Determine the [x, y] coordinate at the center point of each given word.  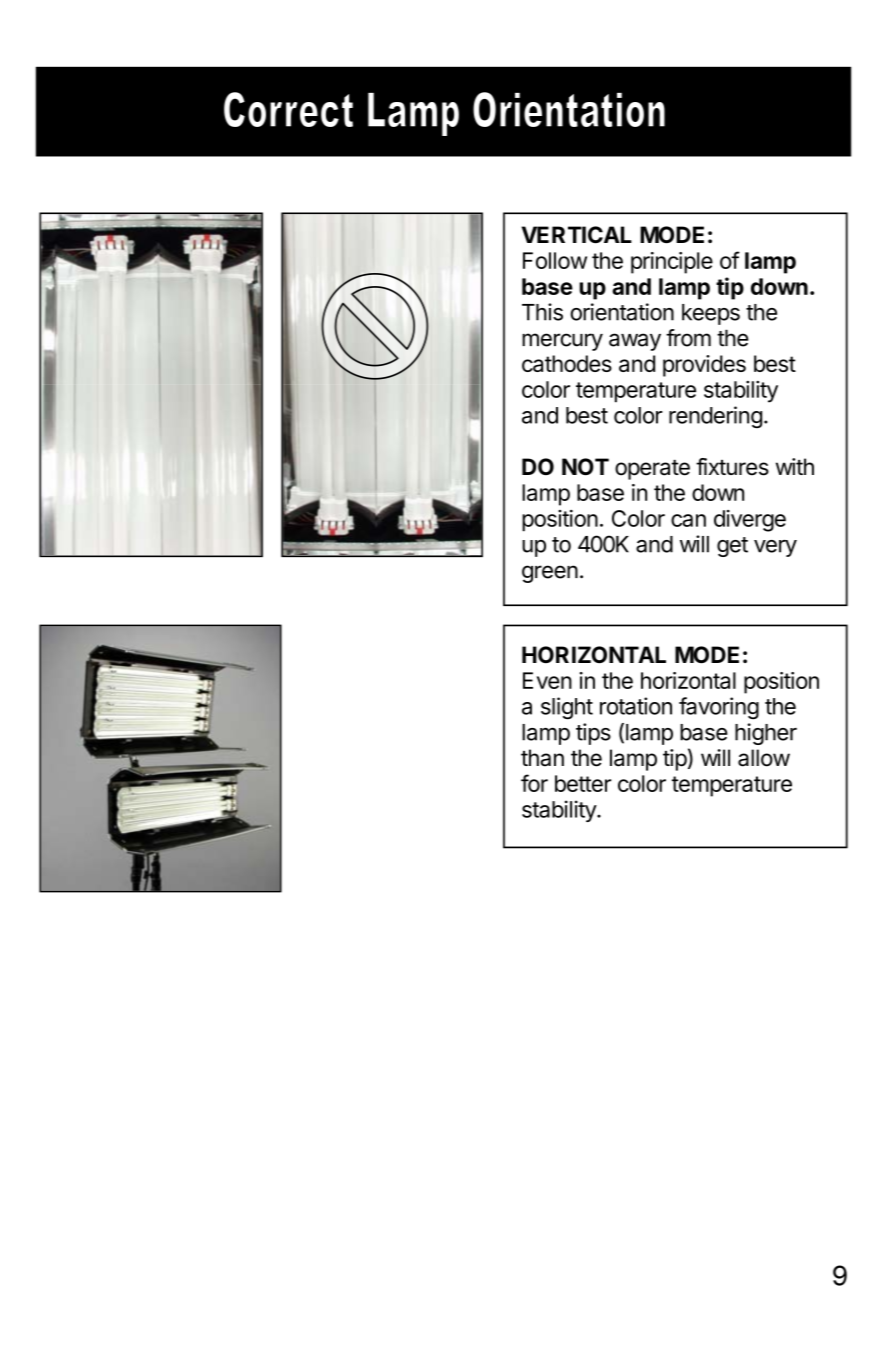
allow [764, 758]
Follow [555, 260]
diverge [750, 521]
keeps [711, 314]
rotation [636, 706]
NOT [585, 467]
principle [672, 263]
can [688, 520]
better [583, 783]
